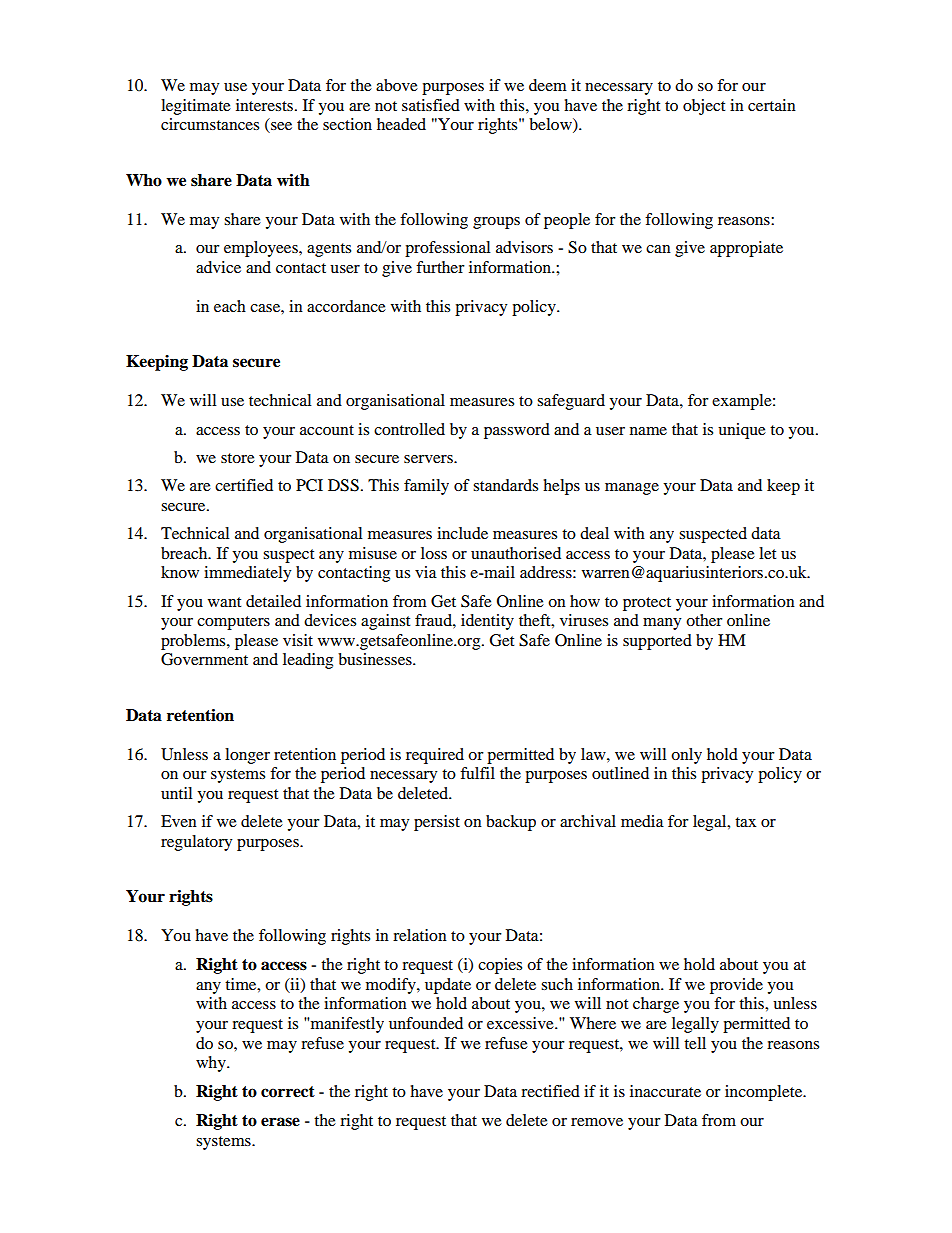  I want to click on want, so click(224, 602).
